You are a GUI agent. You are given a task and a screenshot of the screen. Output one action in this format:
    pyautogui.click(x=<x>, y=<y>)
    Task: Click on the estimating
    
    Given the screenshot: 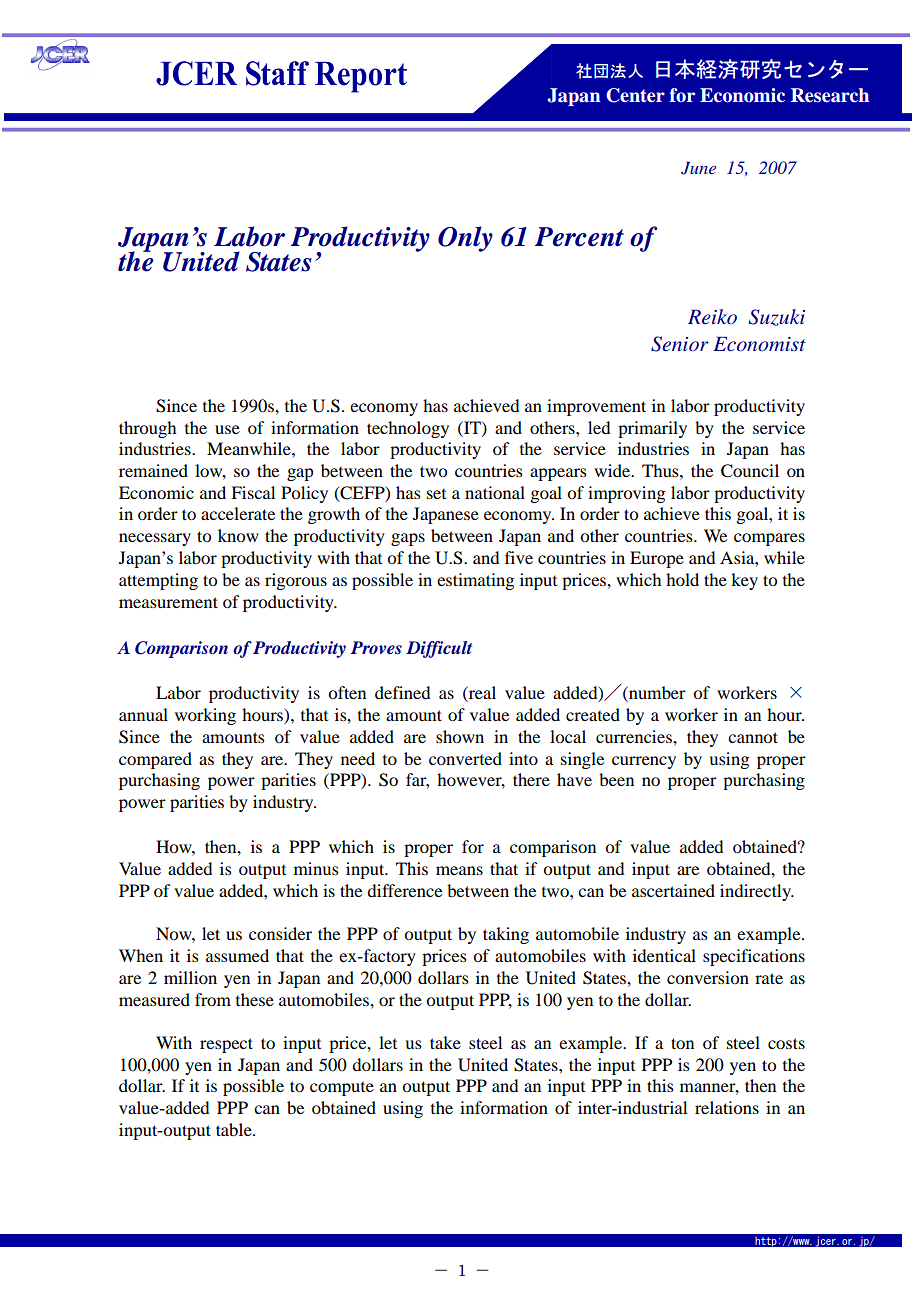 What is the action you would take?
    pyautogui.click(x=475, y=581)
